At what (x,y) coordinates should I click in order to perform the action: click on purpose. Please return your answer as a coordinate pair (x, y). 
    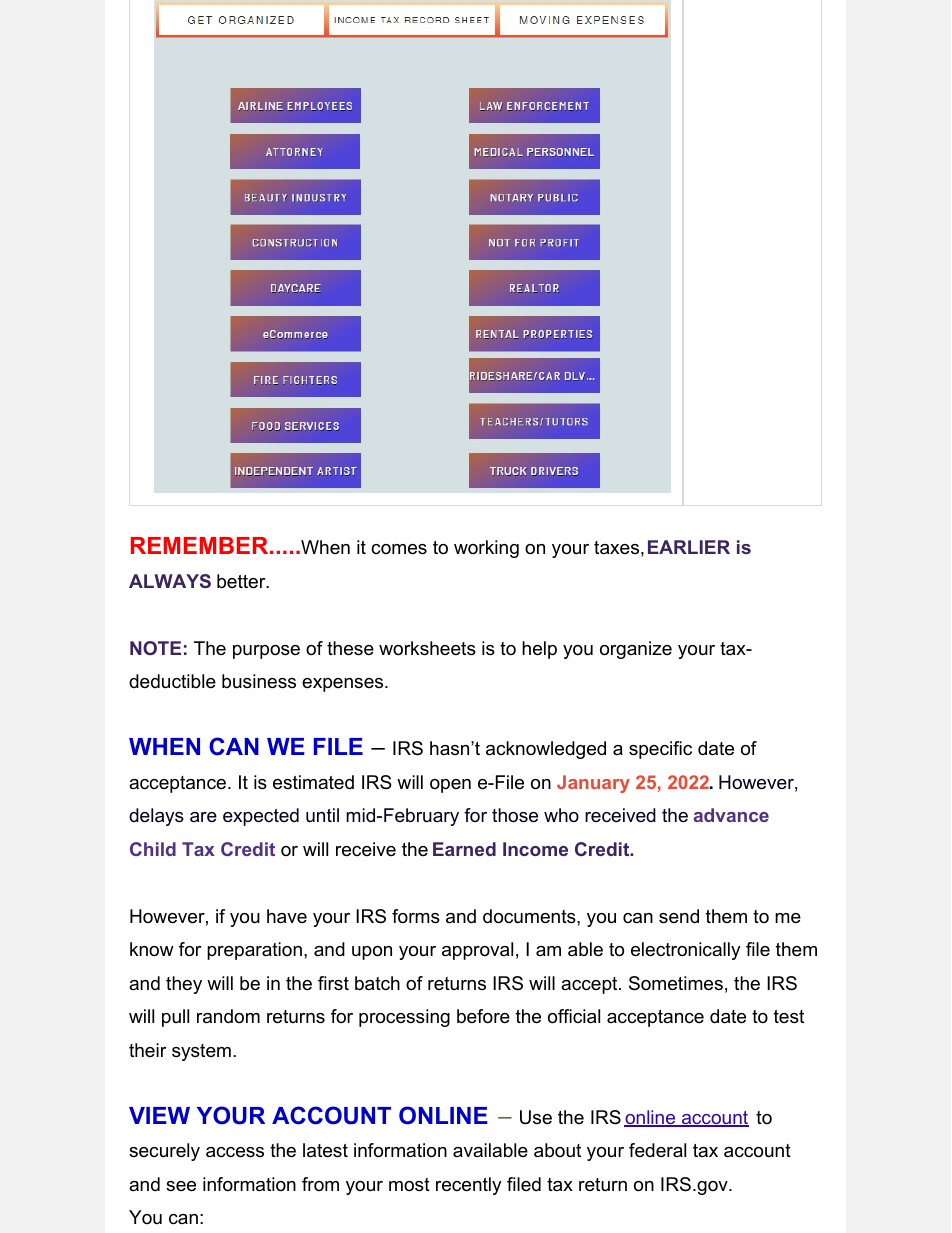
    Looking at the image, I should click on (266, 652).
